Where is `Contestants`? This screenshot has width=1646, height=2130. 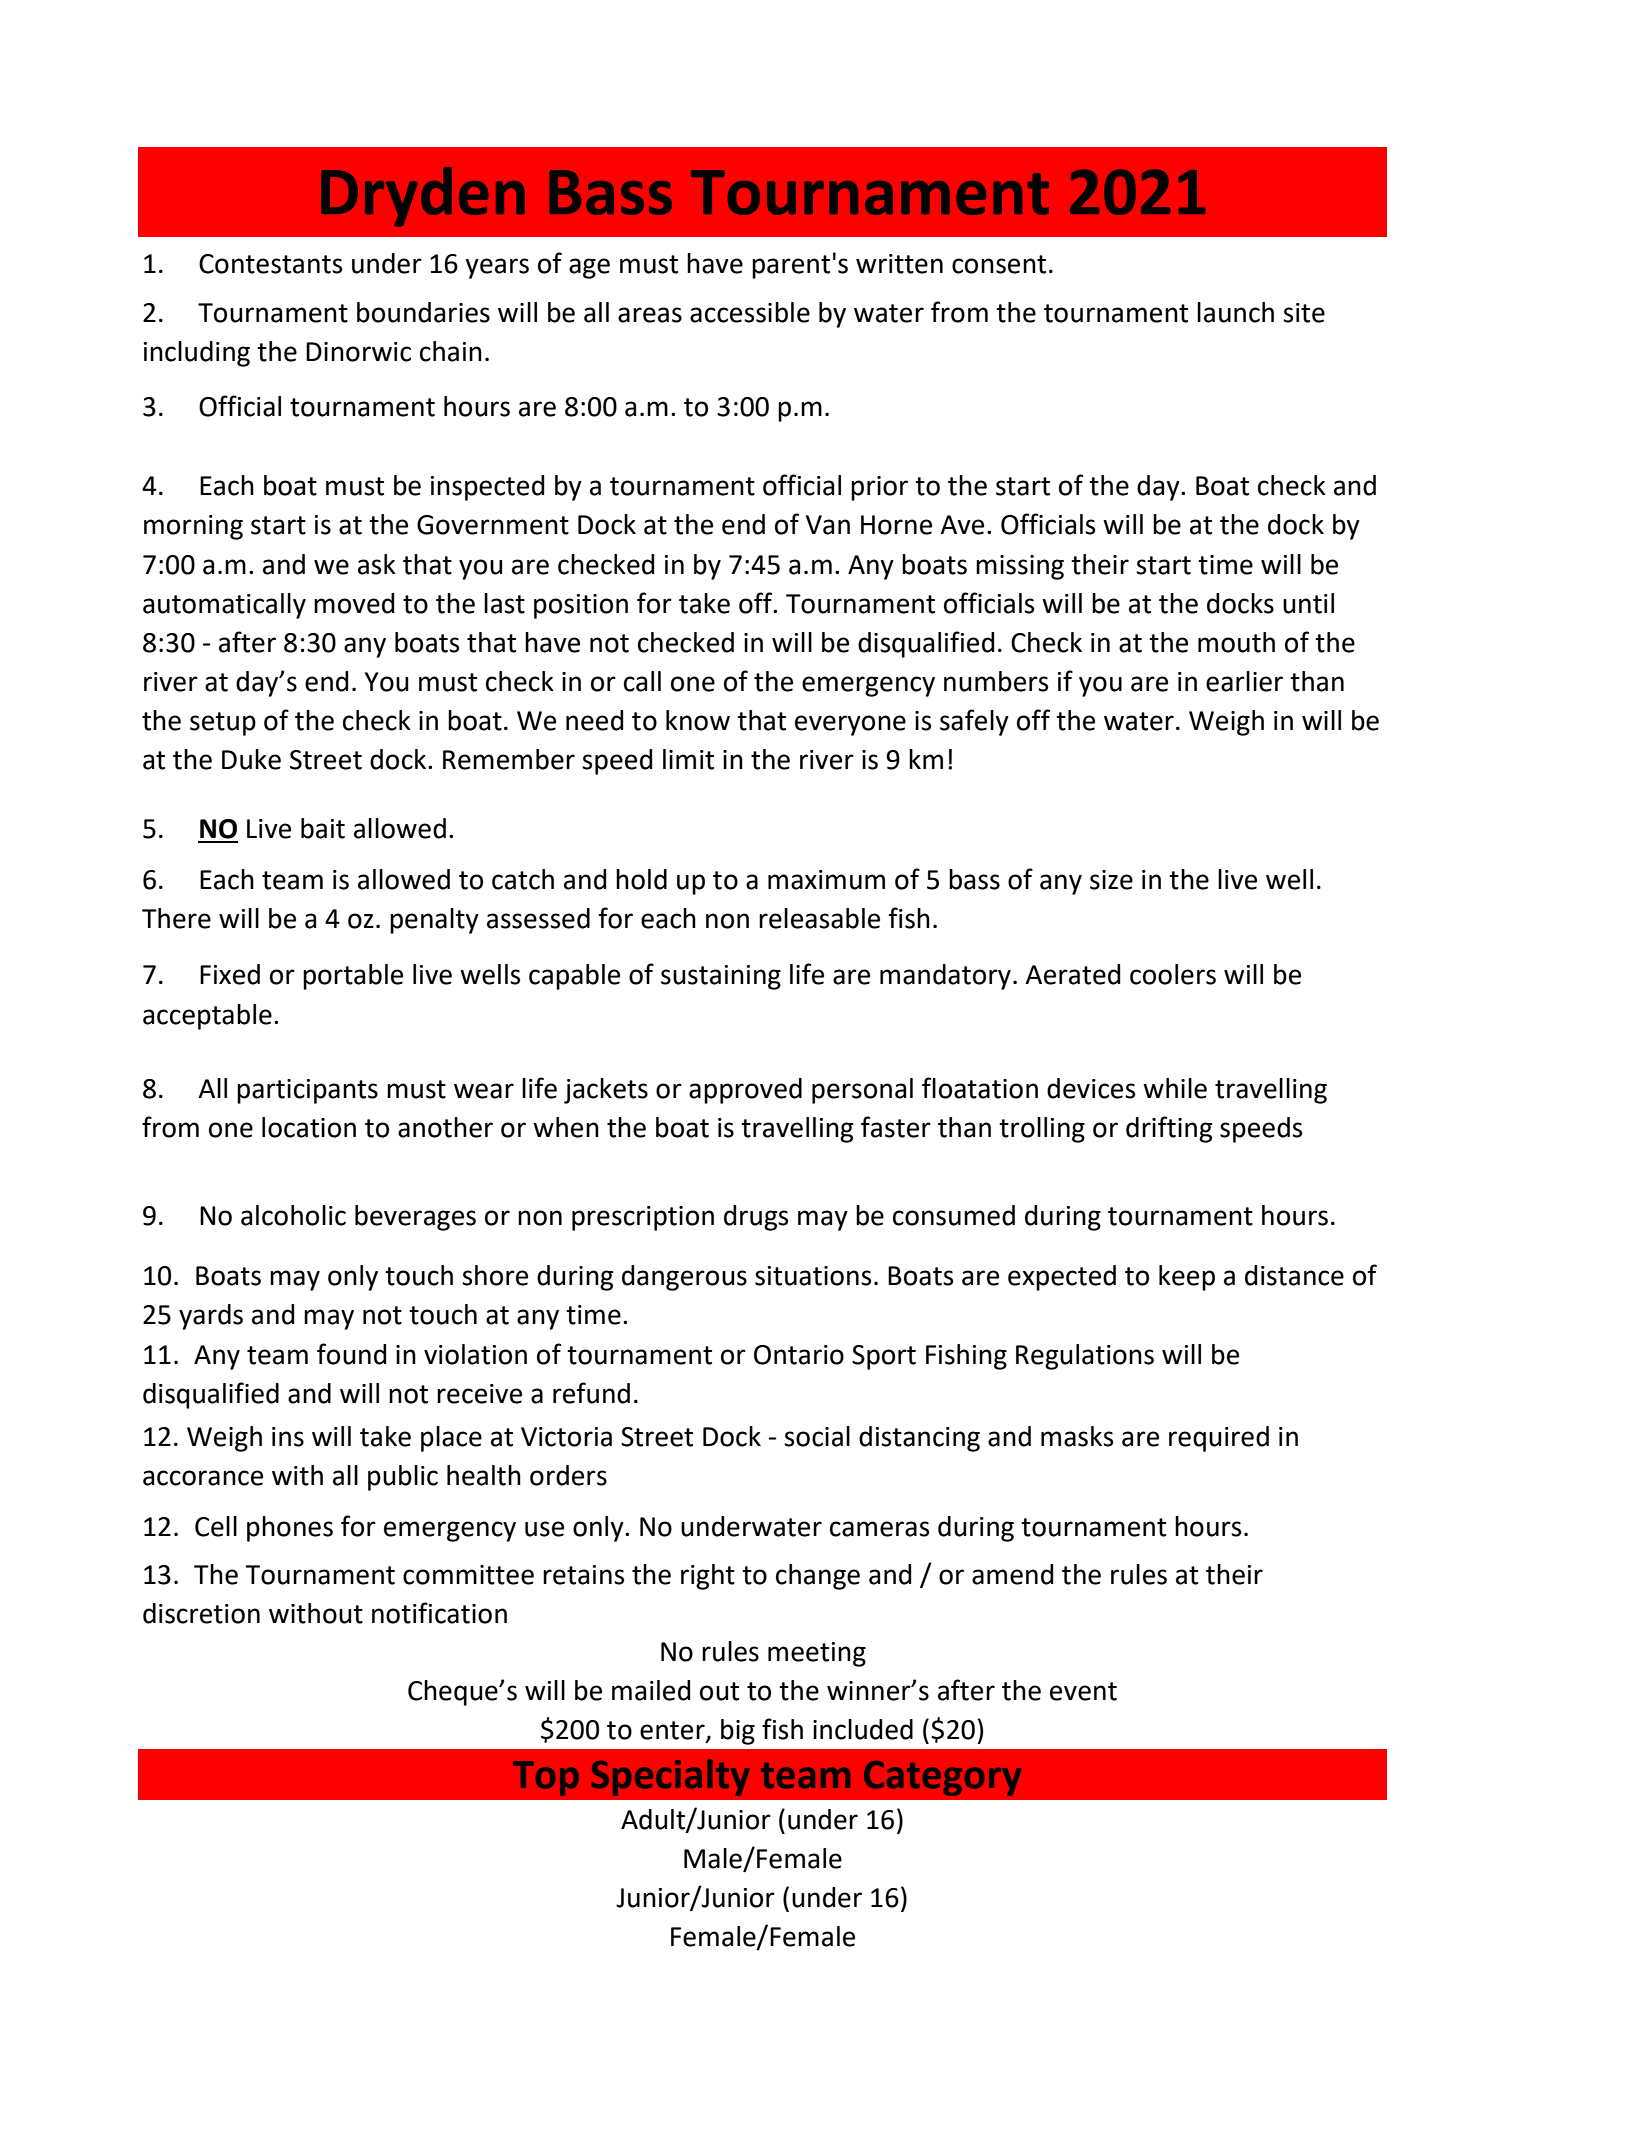
Contestants is located at coordinates (270, 264).
